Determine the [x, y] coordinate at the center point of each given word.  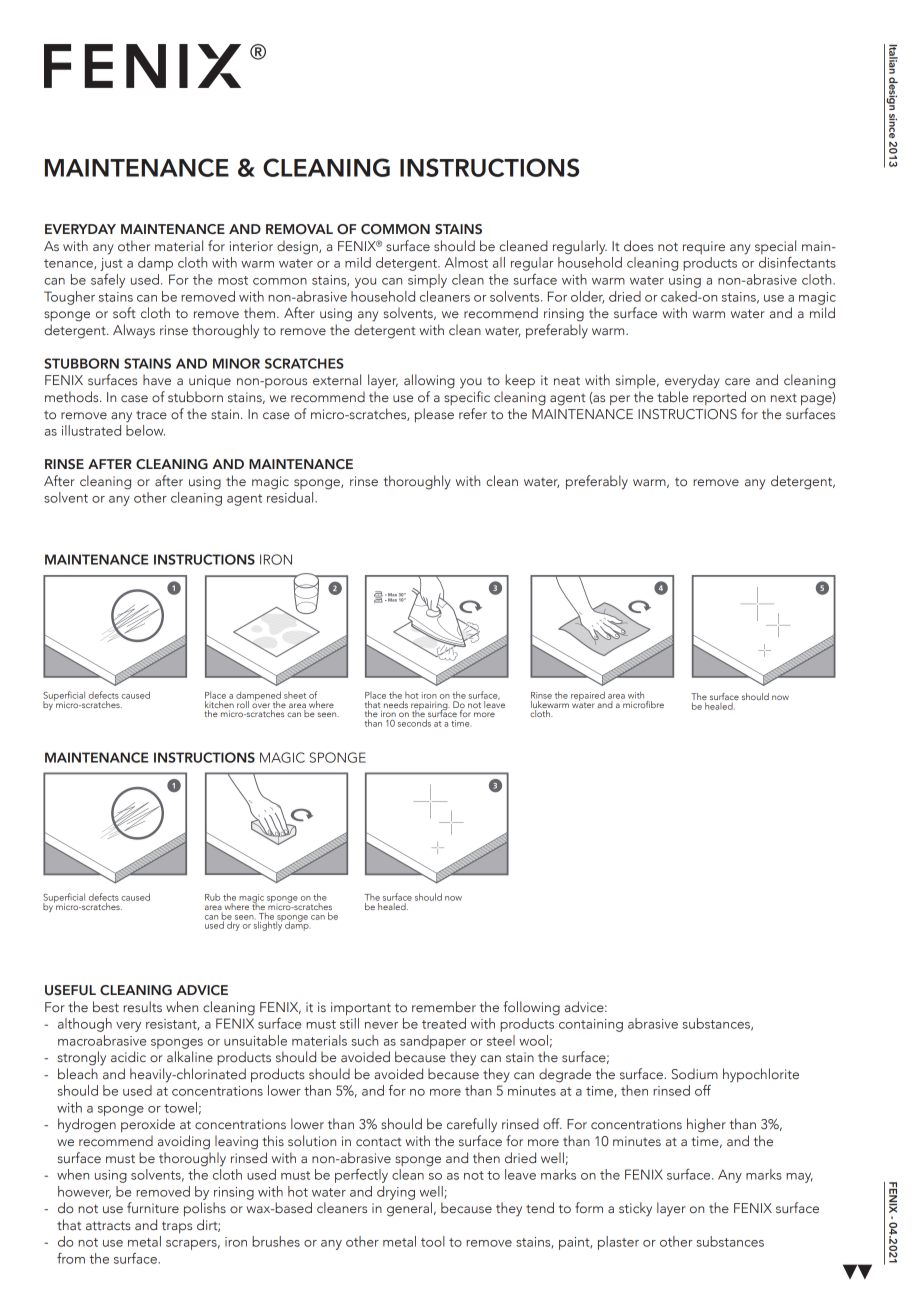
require [704, 247]
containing [591, 1025]
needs [395, 703]
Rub [212, 897]
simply [427, 281]
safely [108, 281]
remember [444, 1006]
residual [291, 497]
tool [433, 1241]
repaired [588, 697]
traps [177, 1227]
